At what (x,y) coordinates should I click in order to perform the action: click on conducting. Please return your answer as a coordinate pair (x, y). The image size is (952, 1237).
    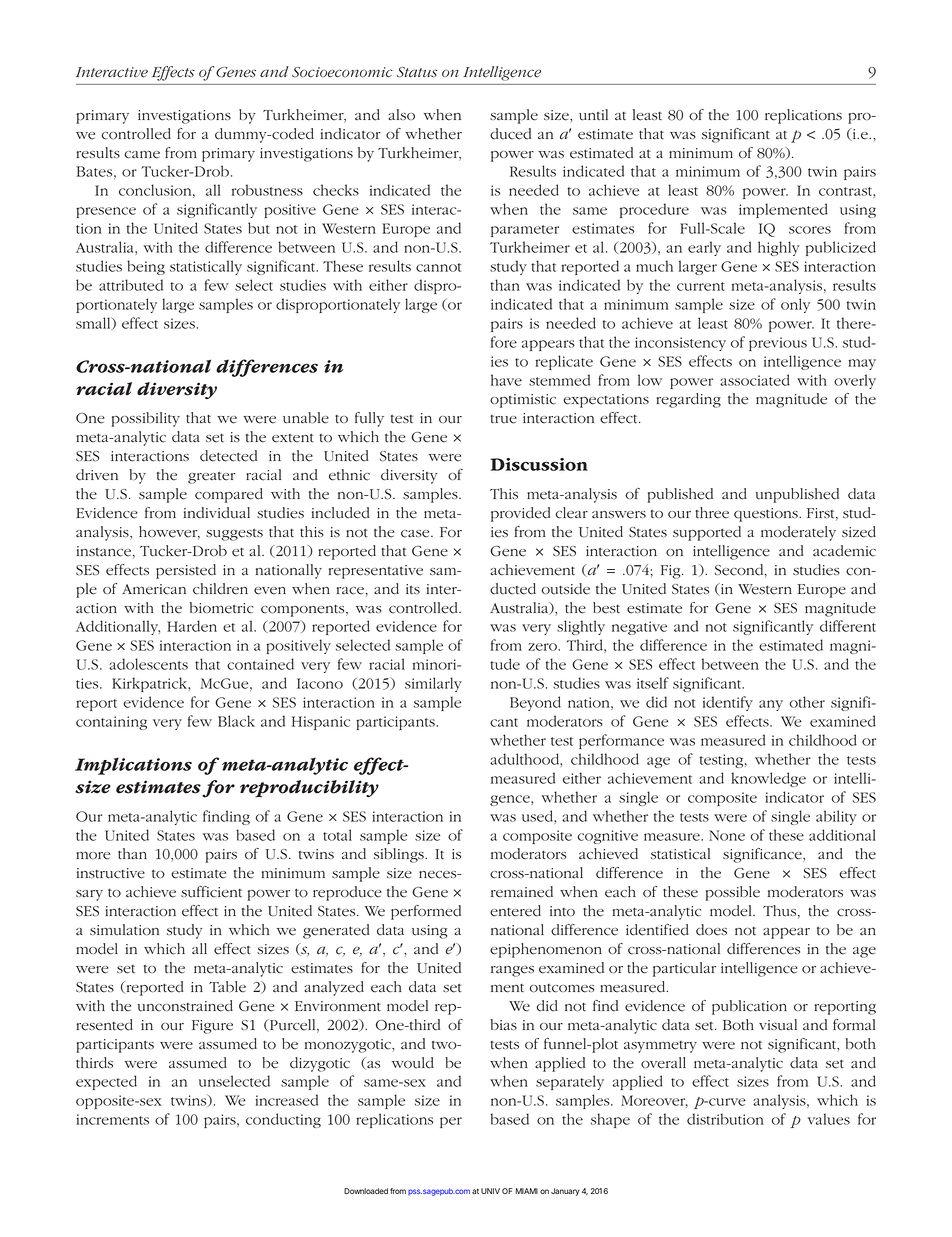
    Looking at the image, I should click on (283, 1120).
